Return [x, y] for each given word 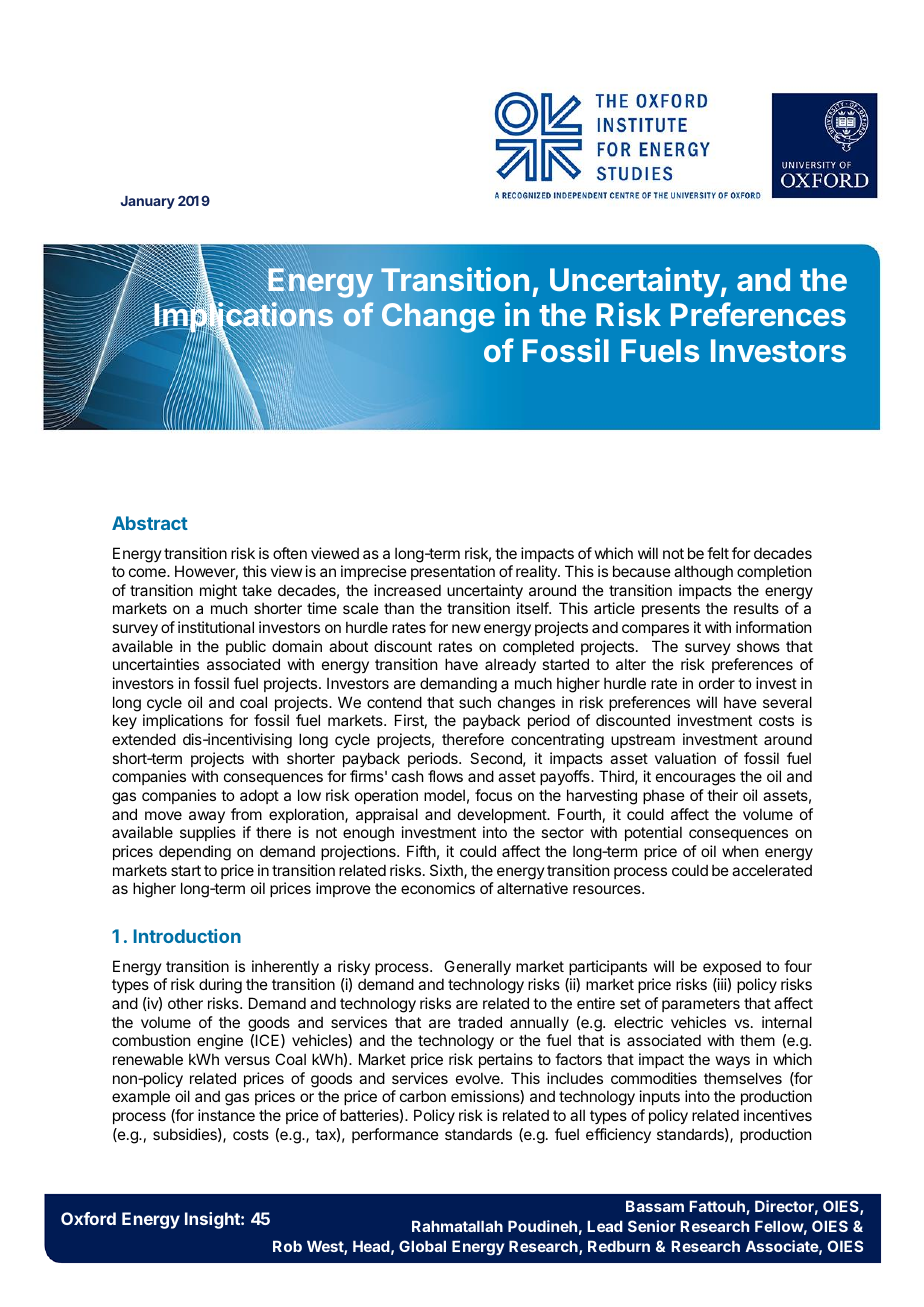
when [740, 851]
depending [195, 853]
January [148, 202]
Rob [287, 1246]
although [703, 573]
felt [718, 553]
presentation [453, 572]
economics [438, 888]
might [218, 592]
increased [407, 590]
